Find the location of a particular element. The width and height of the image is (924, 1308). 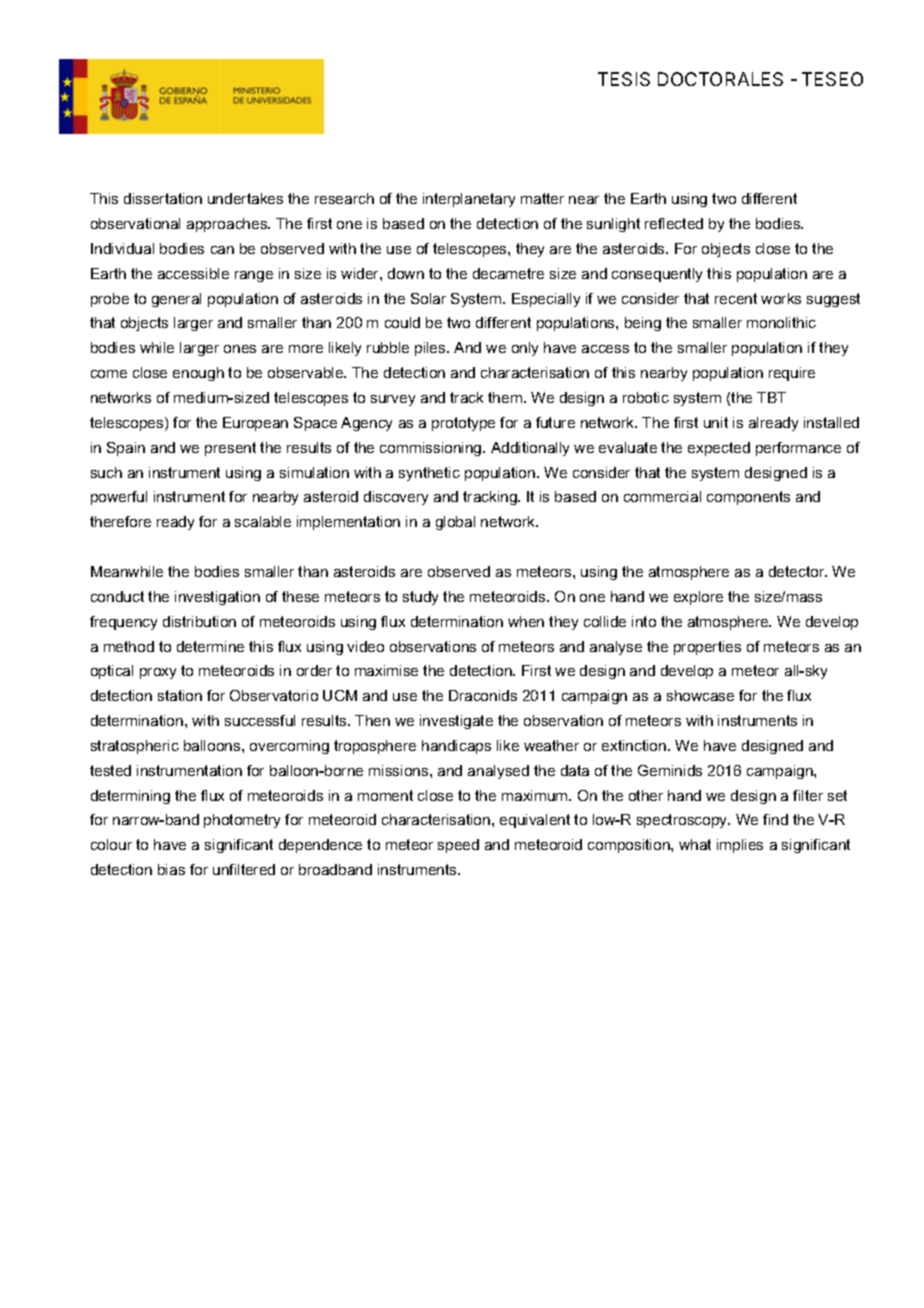

bias is located at coordinates (171, 869).
